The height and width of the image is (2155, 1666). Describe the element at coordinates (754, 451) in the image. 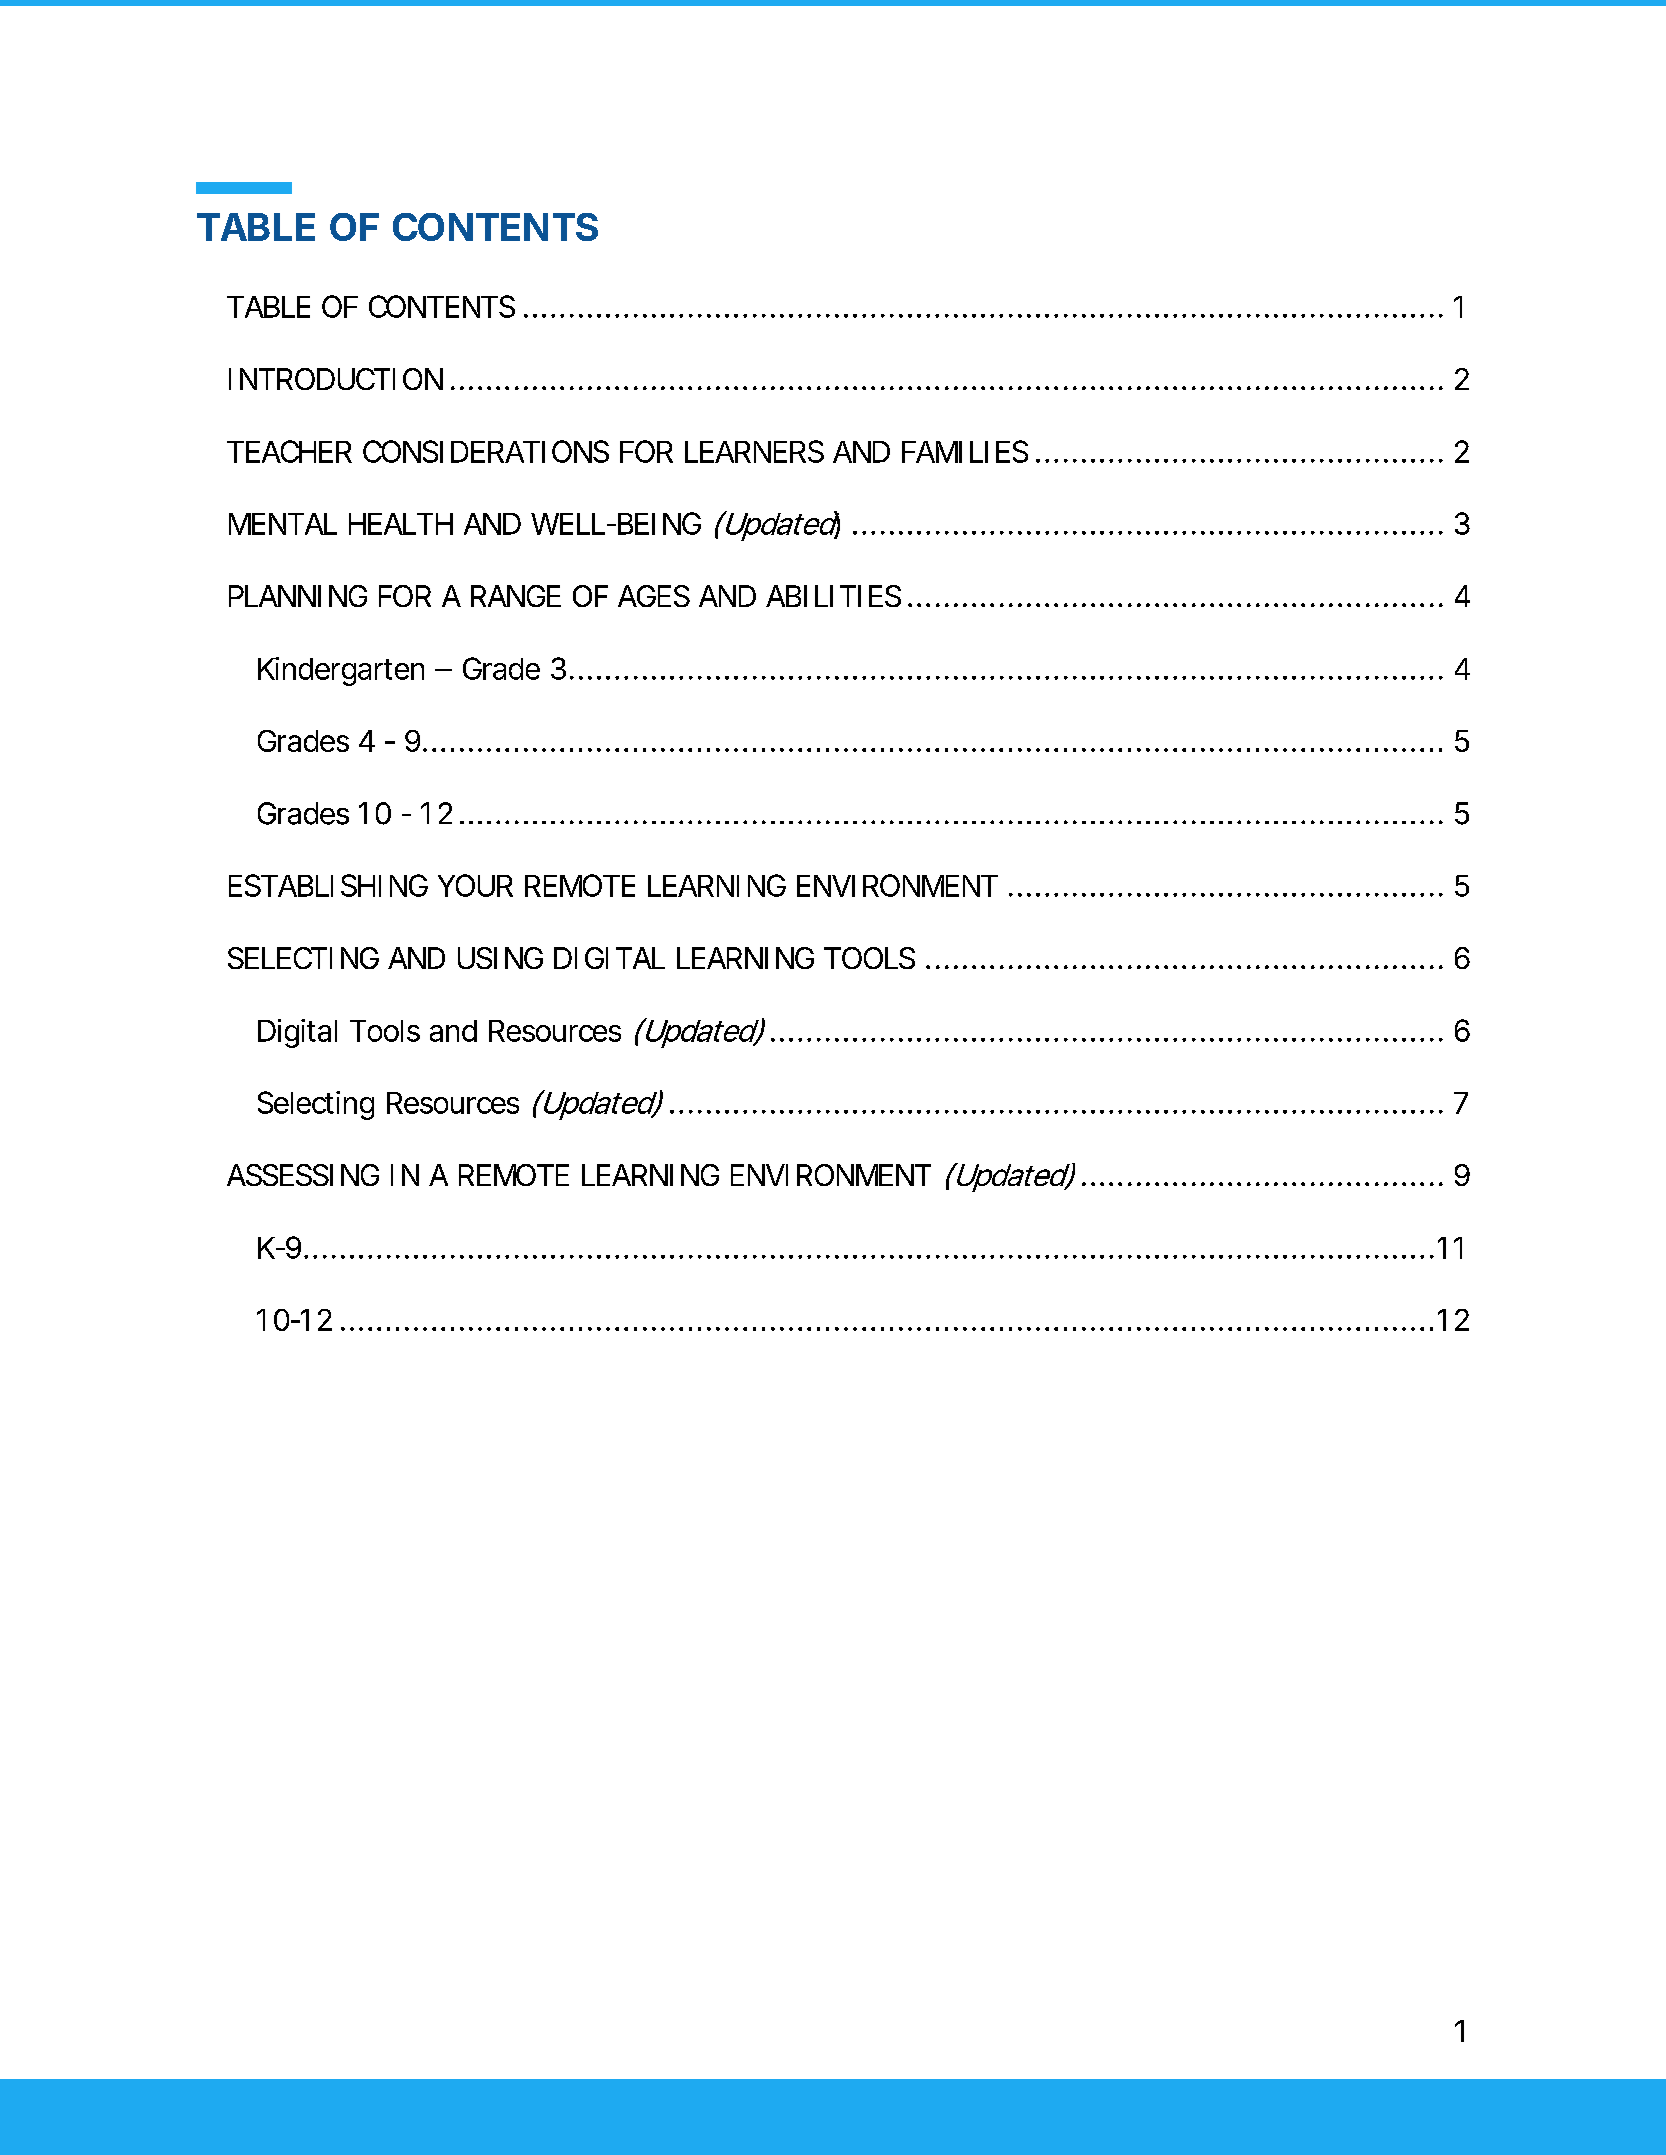

I see `LEARNERS` at that location.
